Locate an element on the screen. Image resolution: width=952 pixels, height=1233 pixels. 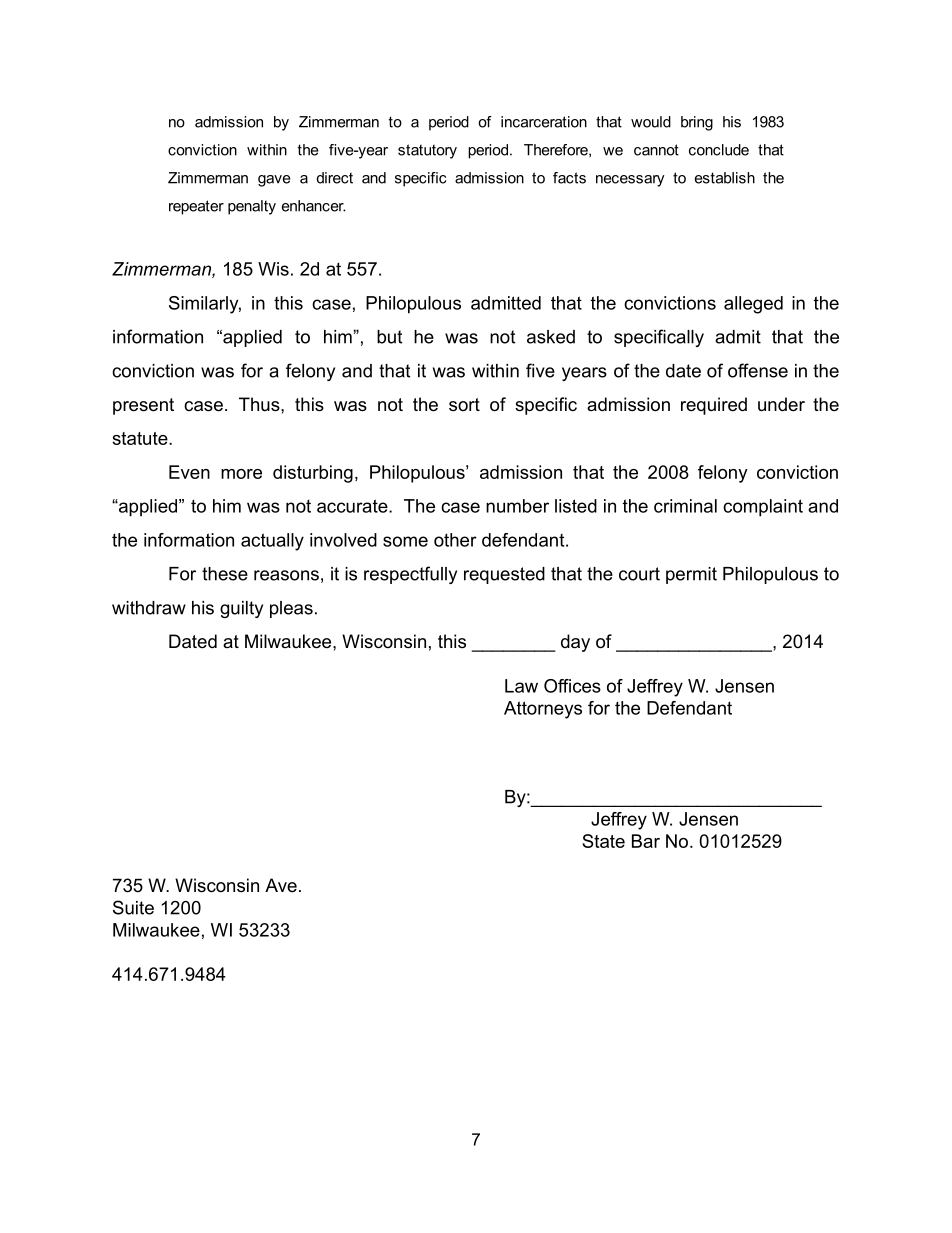
statutory is located at coordinates (427, 151).
